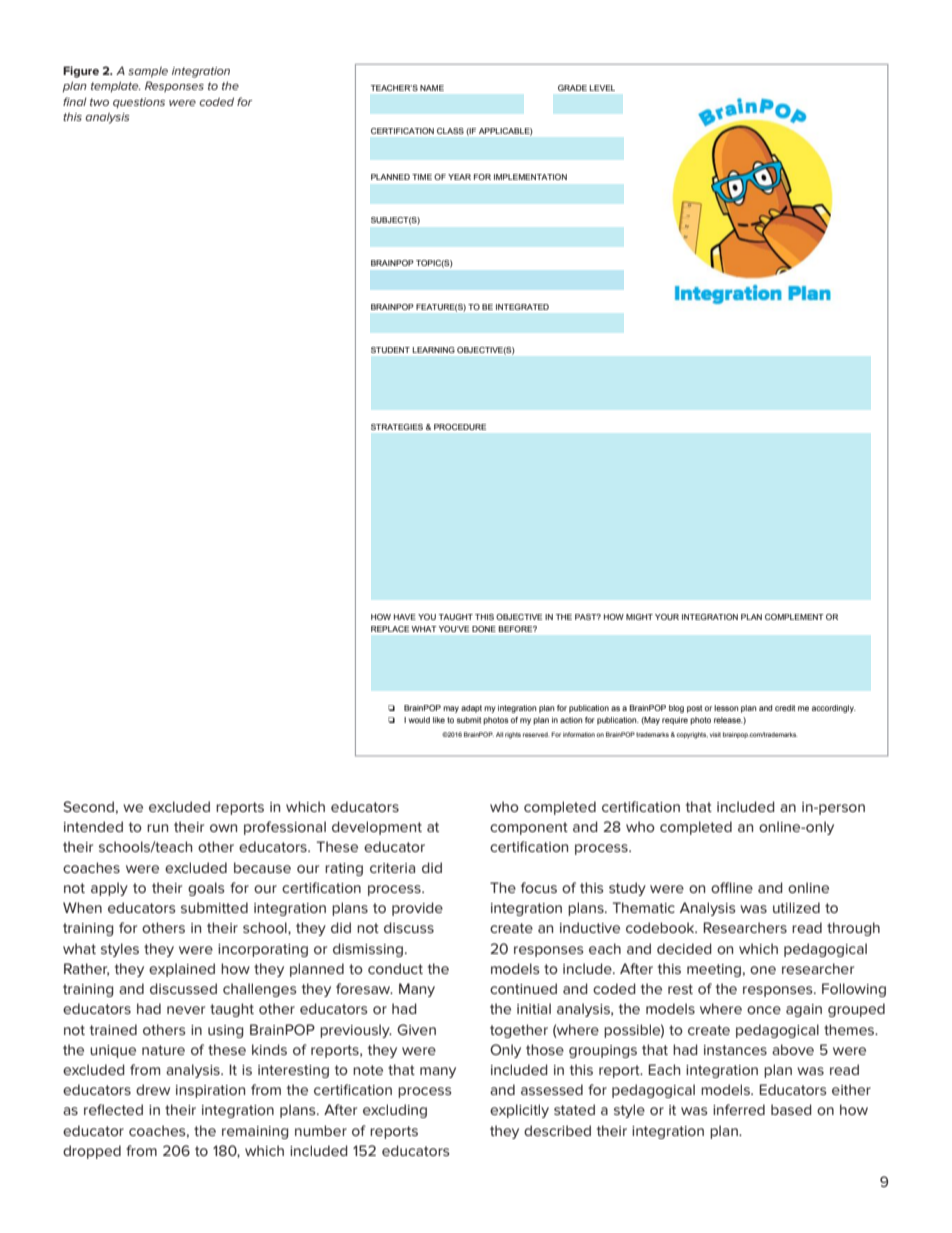 The image size is (952, 1233). What do you see at coordinates (732, 887) in the image?
I see `offline` at bounding box center [732, 887].
